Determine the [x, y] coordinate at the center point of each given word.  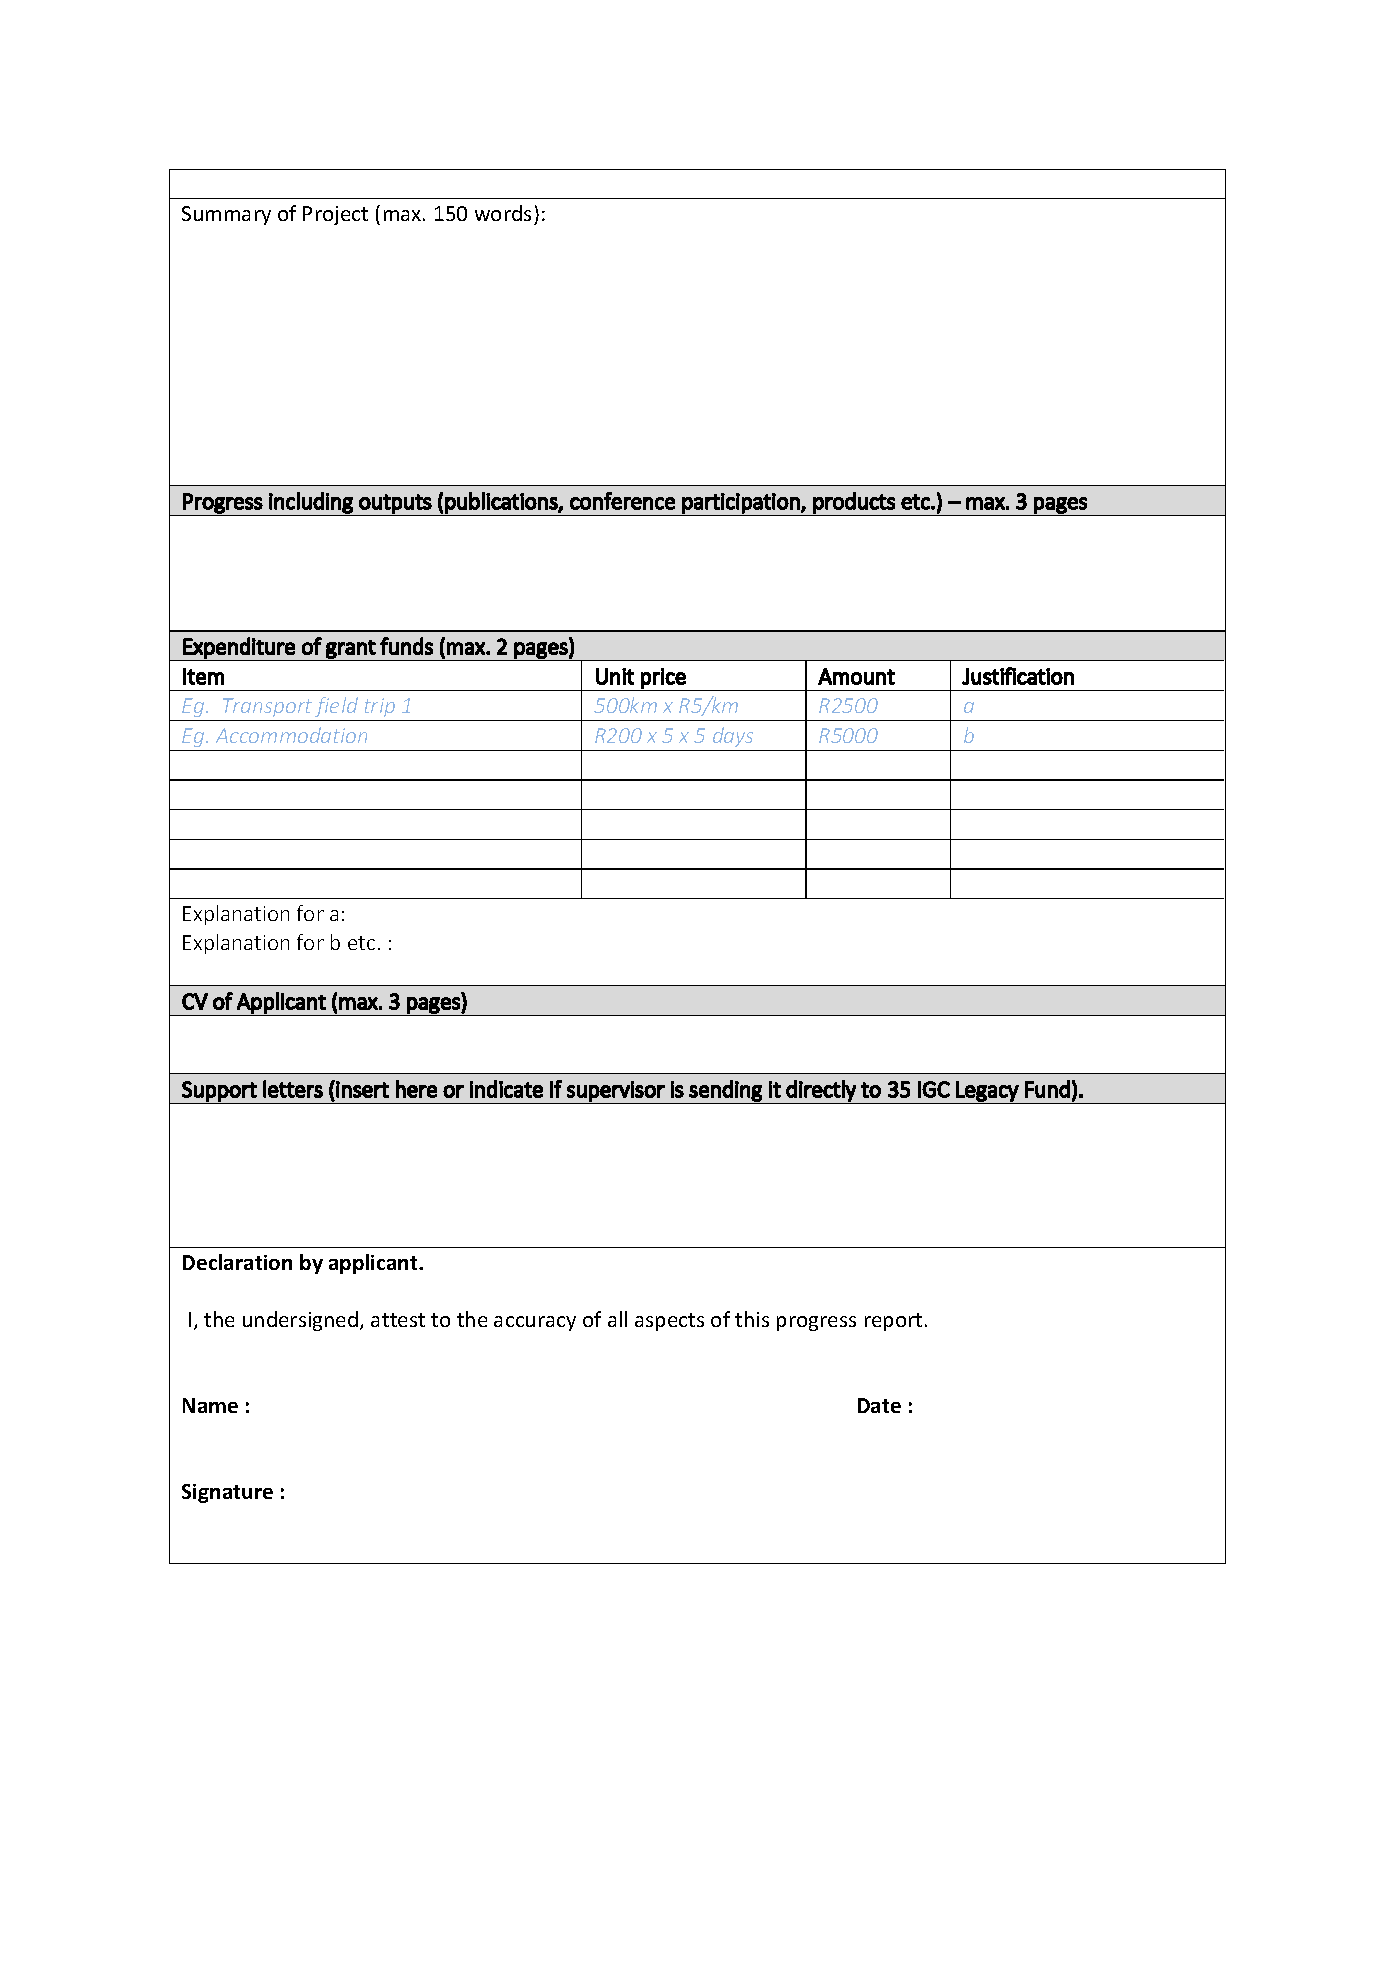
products [854, 503]
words [503, 213]
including [311, 503]
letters [293, 1089]
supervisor [616, 1091]
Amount [856, 676]
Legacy [987, 1091]
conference [622, 501]
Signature [227, 1493]
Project [335, 215]
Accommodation [291, 735]
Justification [1018, 676]
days [733, 737]
